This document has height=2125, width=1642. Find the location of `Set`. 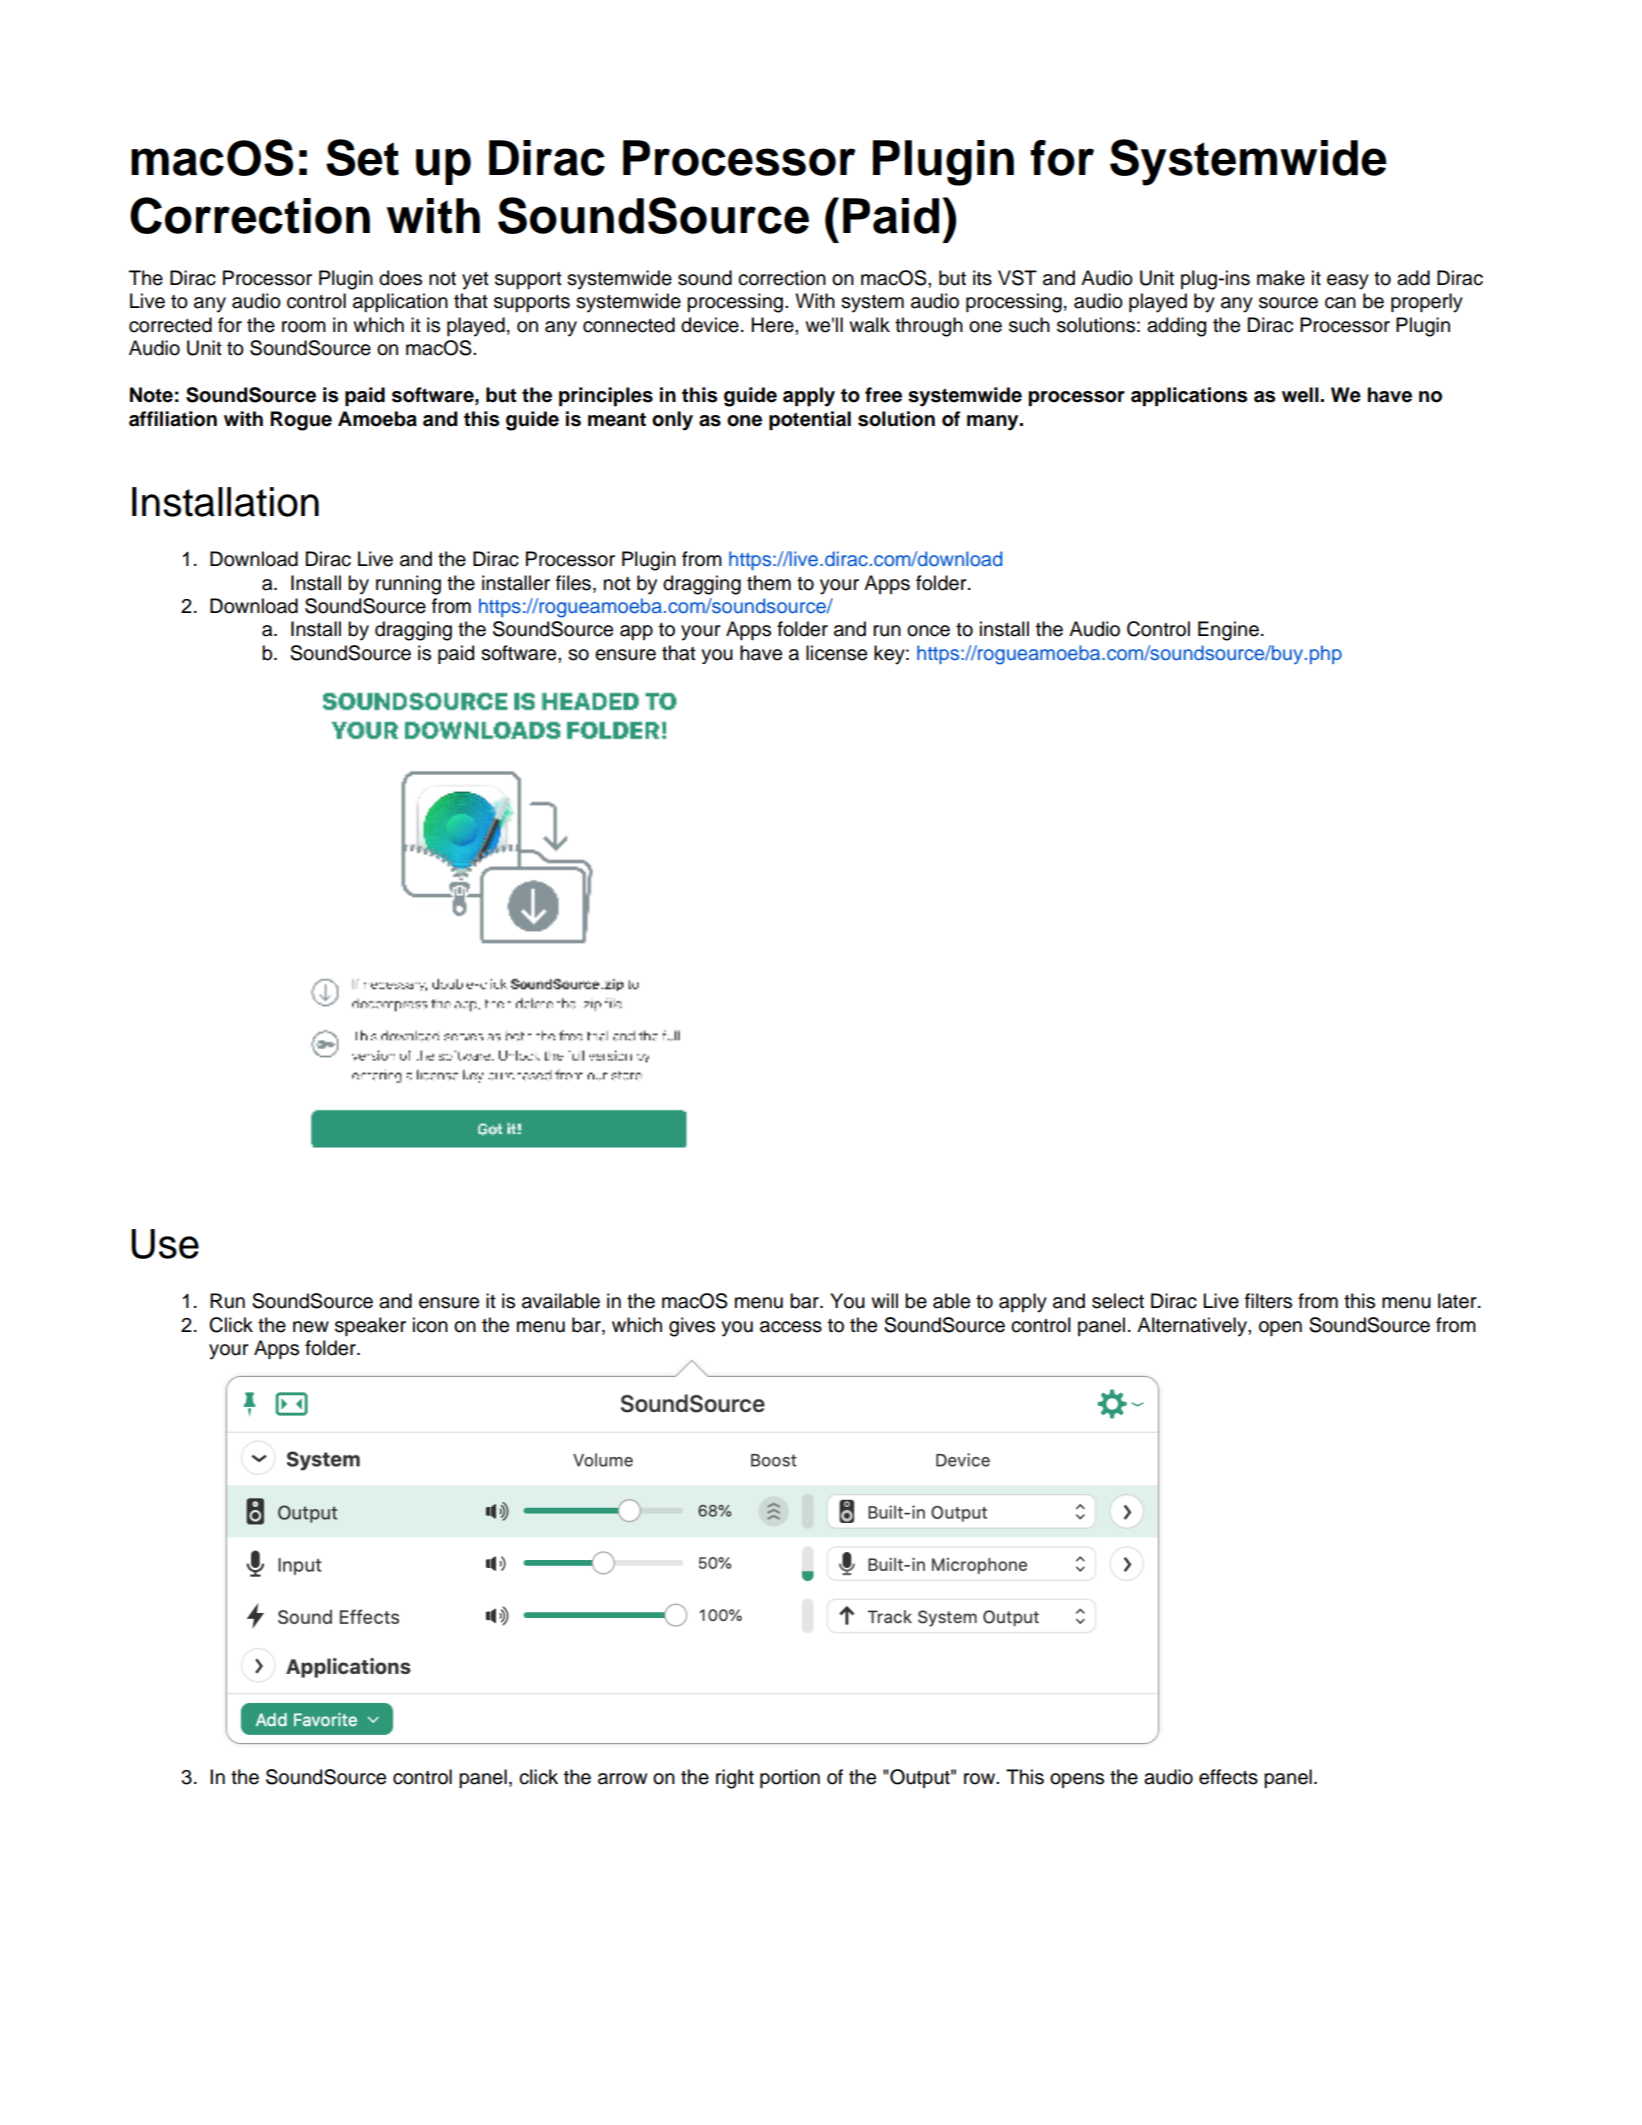

Set is located at coordinates (362, 157).
